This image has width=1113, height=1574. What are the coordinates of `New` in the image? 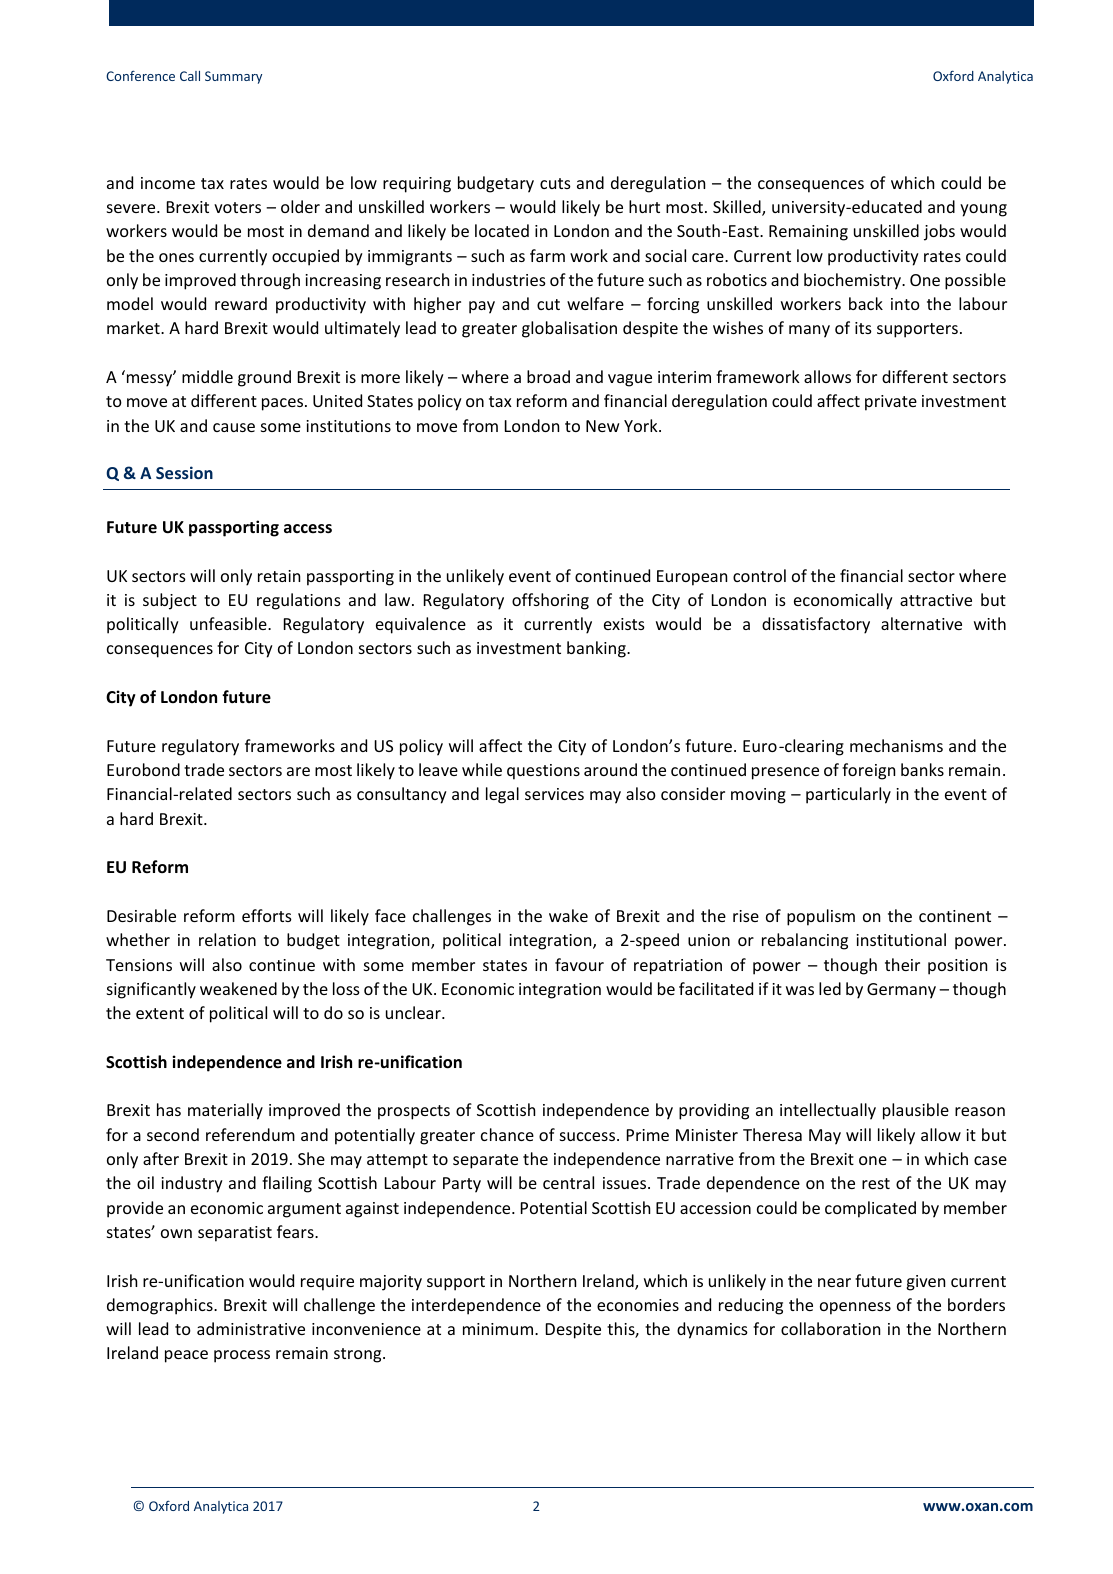 It's located at (602, 426).
